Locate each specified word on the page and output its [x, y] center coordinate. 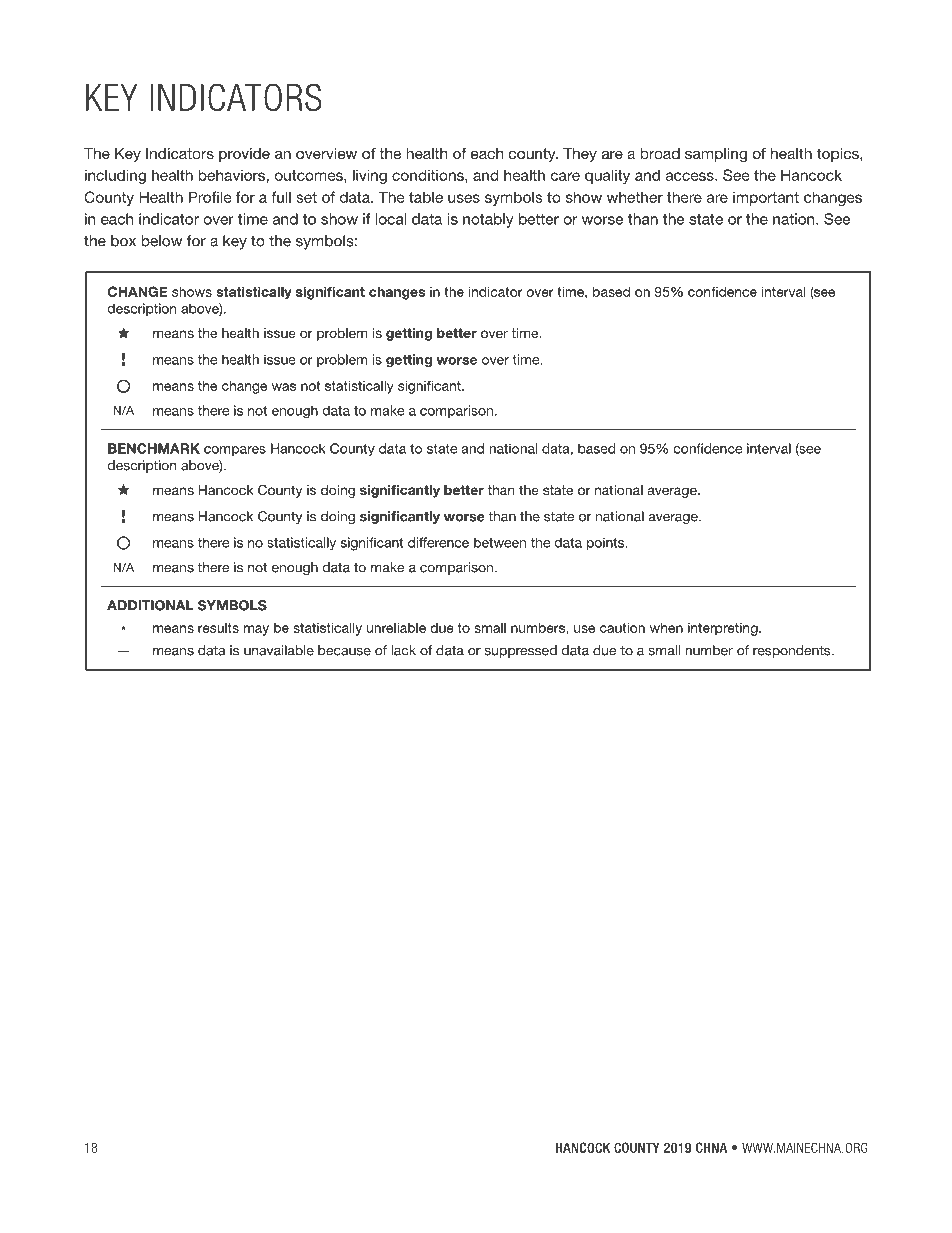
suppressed [521, 651]
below [161, 241]
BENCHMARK [154, 448]
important [766, 198]
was [284, 387]
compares [235, 451]
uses [464, 198]
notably [488, 220]
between [500, 543]
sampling [716, 155]
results [218, 628]
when [666, 628]
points [607, 544]
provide [244, 155]
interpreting [724, 629]
